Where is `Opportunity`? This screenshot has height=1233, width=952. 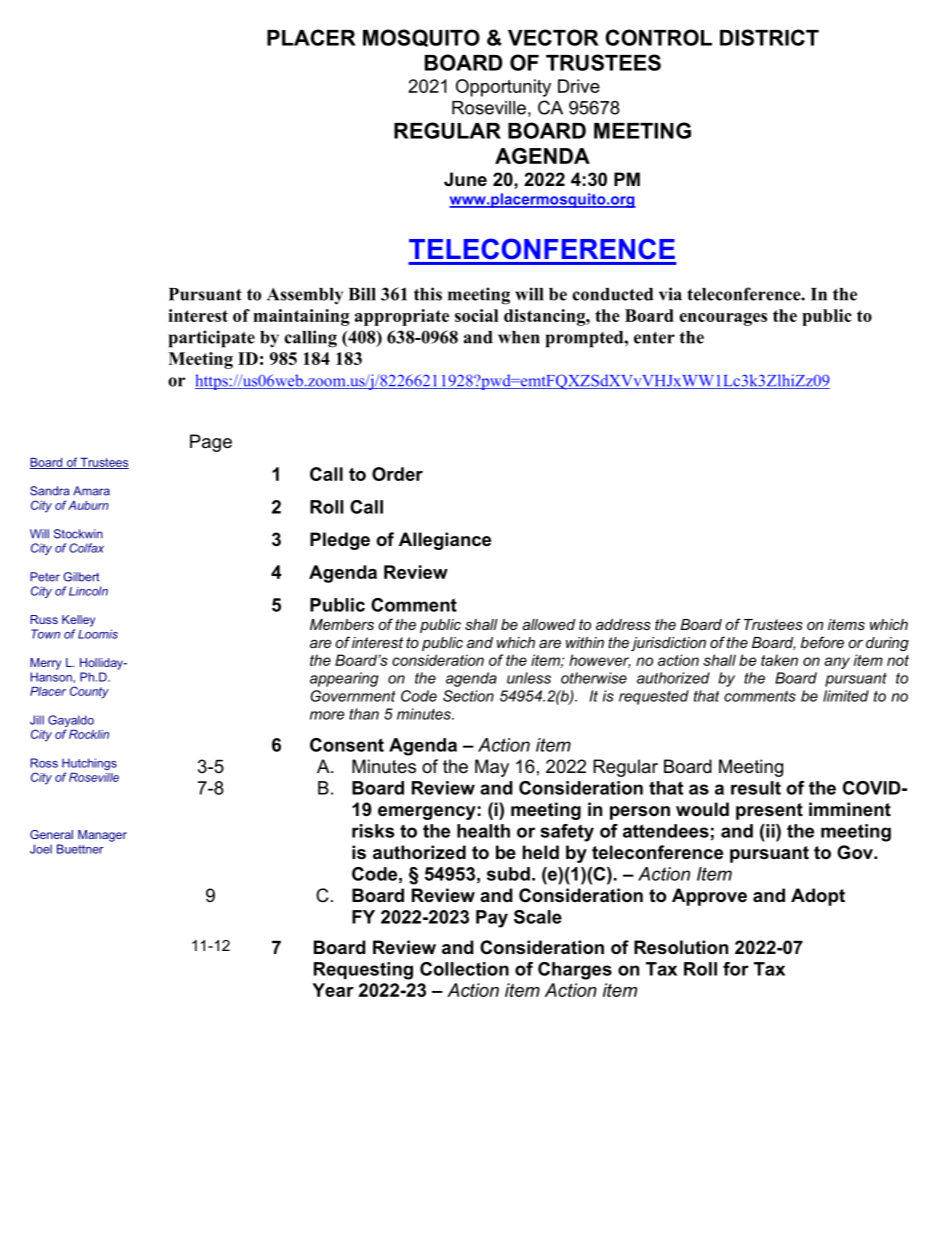
Opportunity is located at coordinates (503, 88).
